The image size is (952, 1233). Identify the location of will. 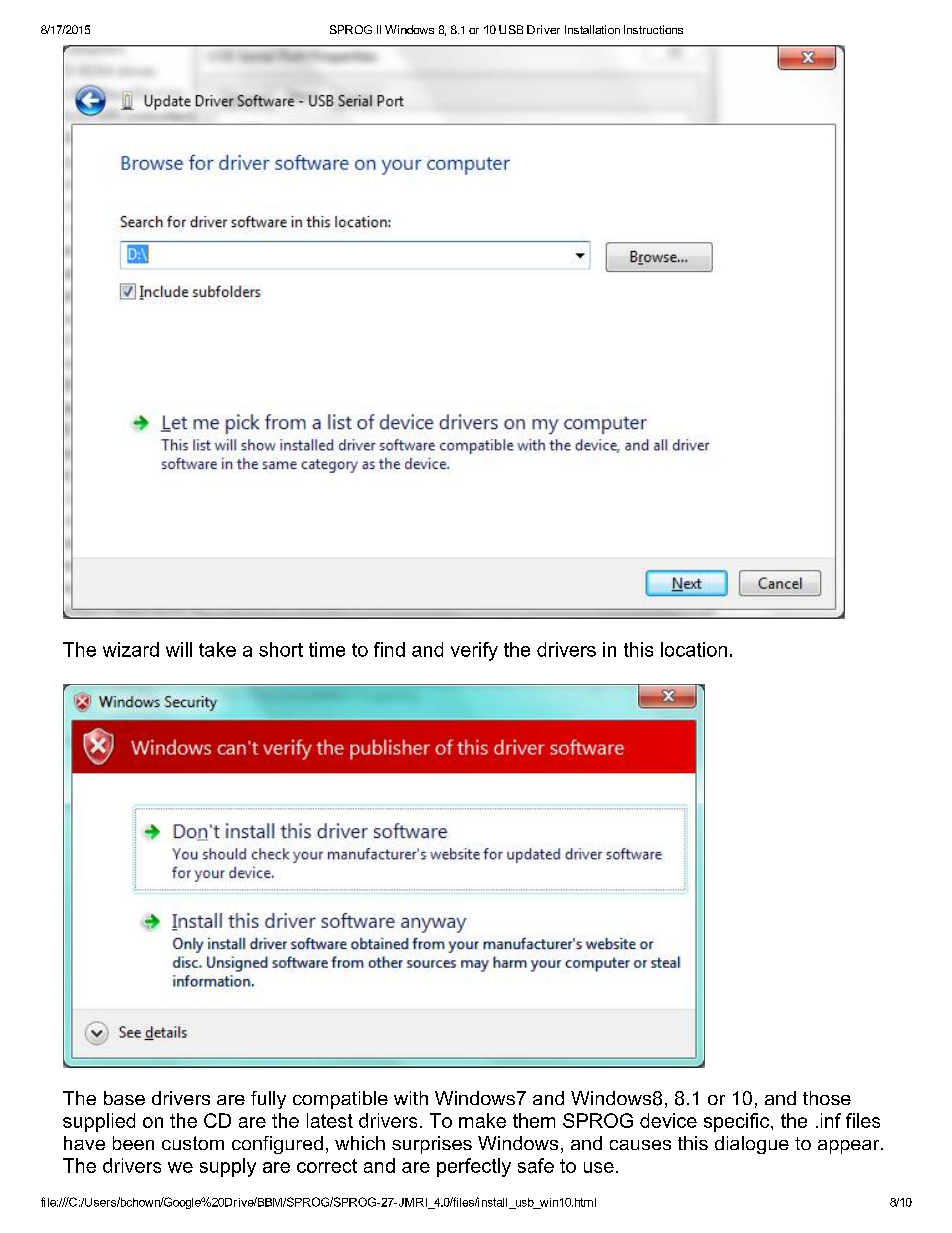
(179, 649).
